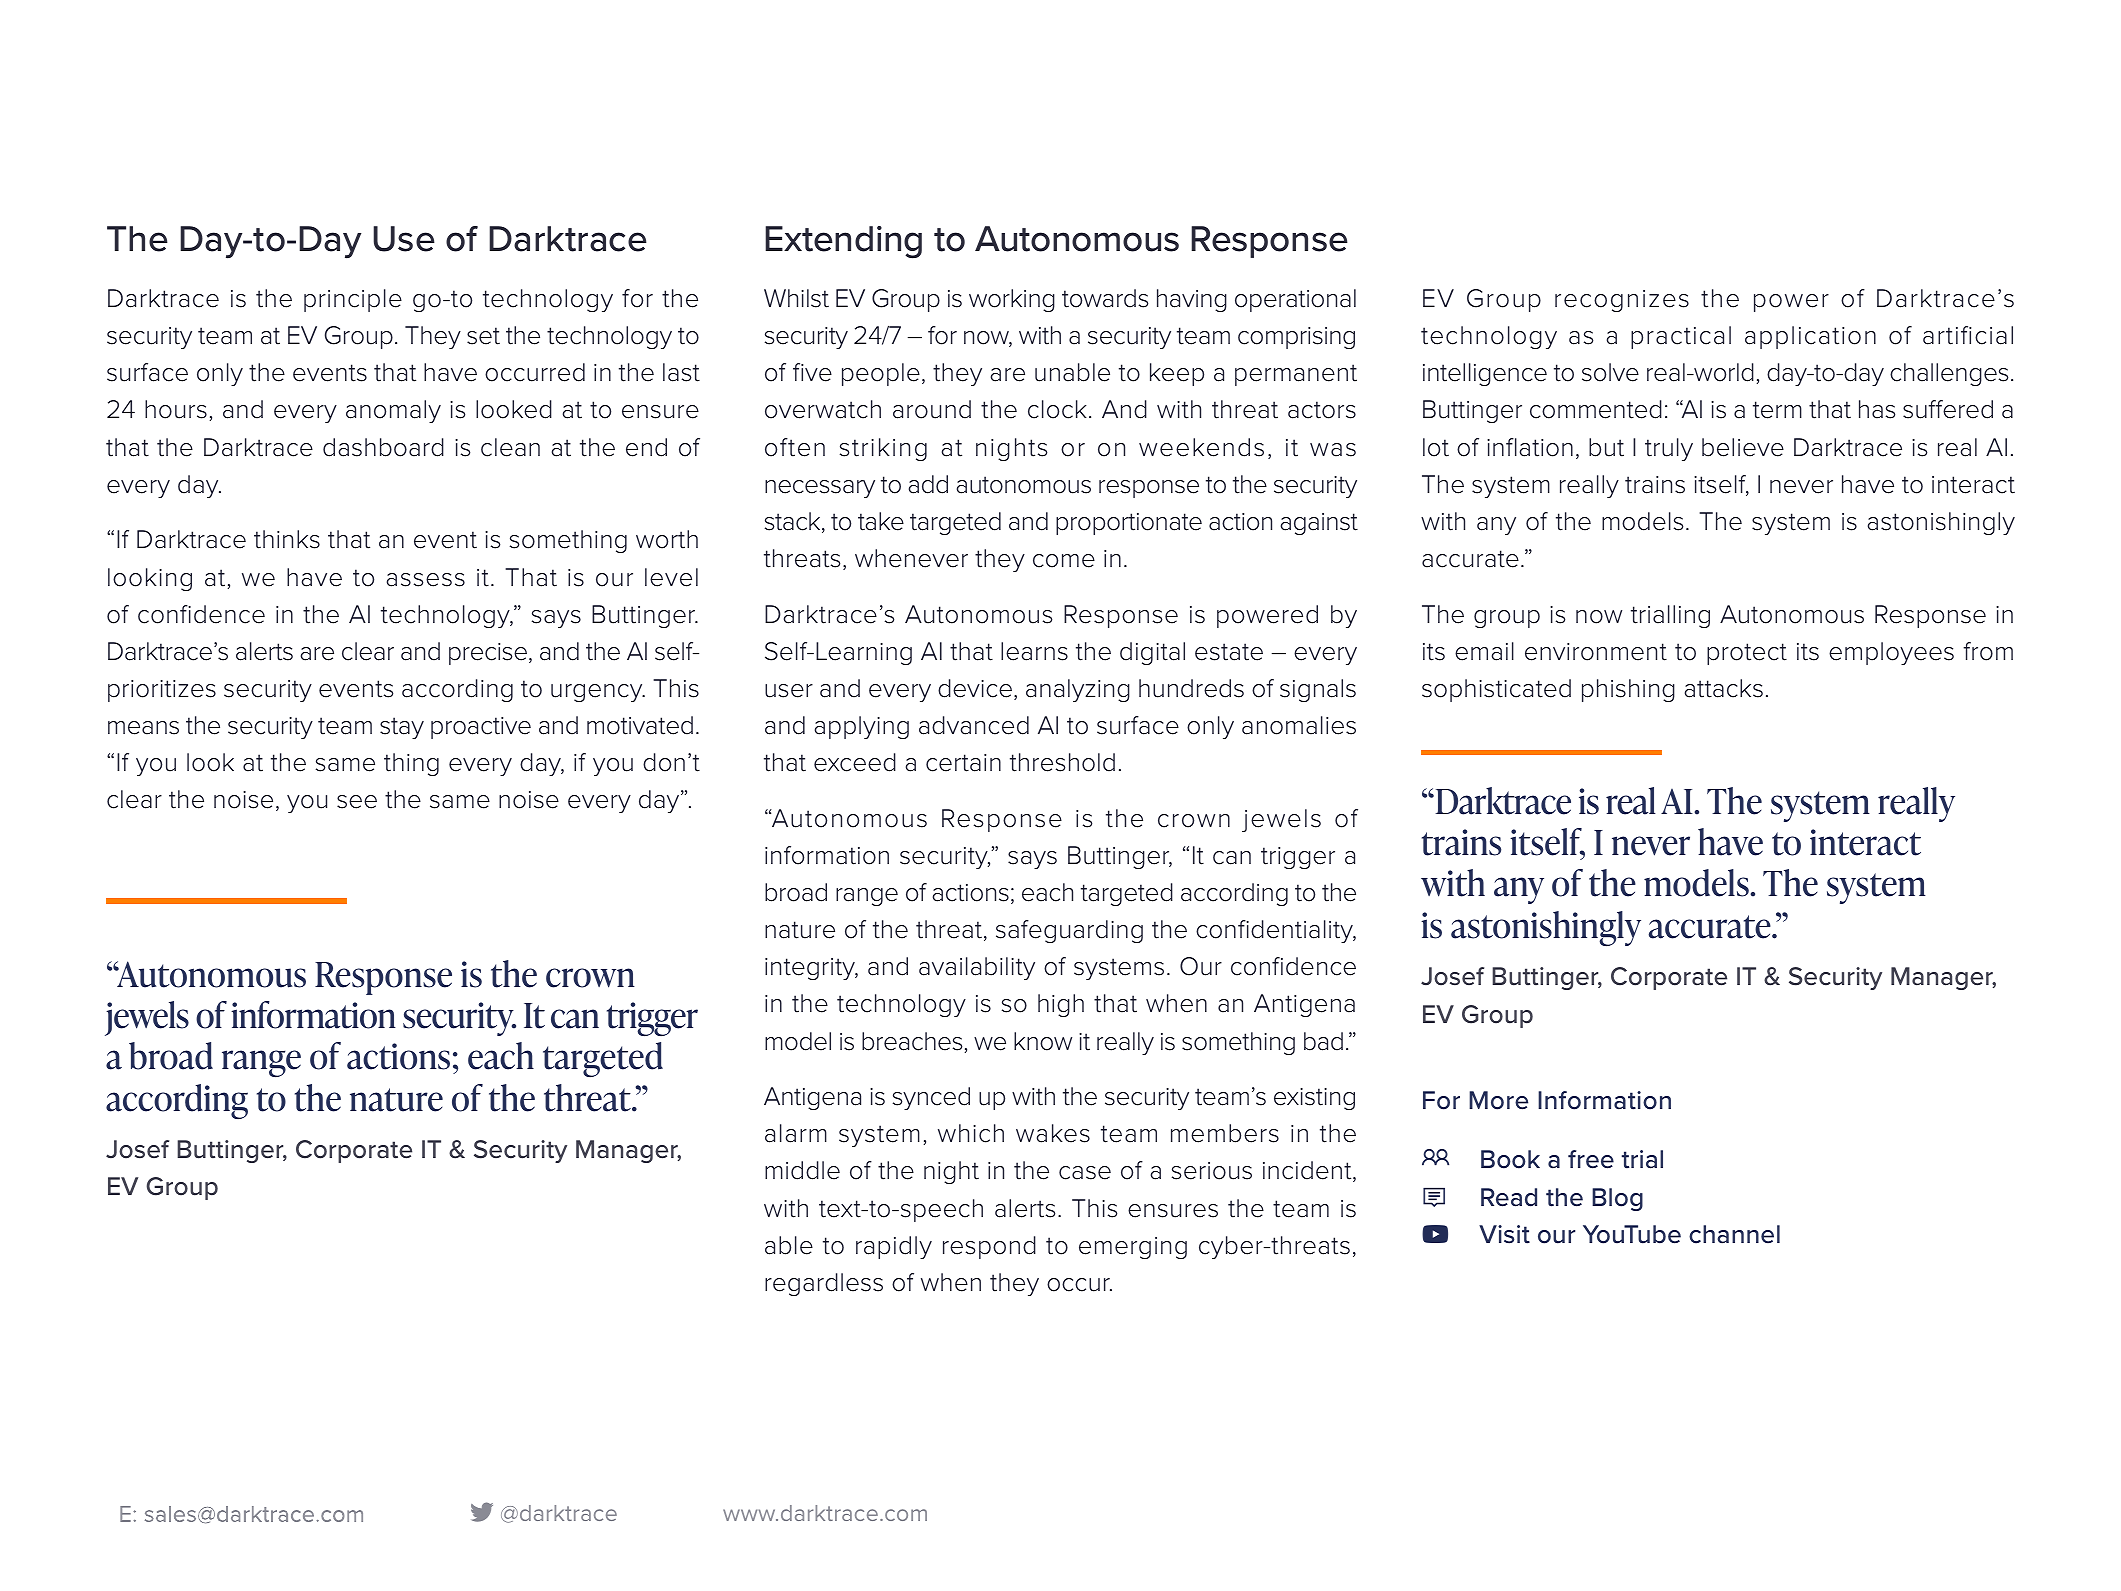  What do you see at coordinates (1105, 298) in the page?
I see `towards` at bounding box center [1105, 298].
